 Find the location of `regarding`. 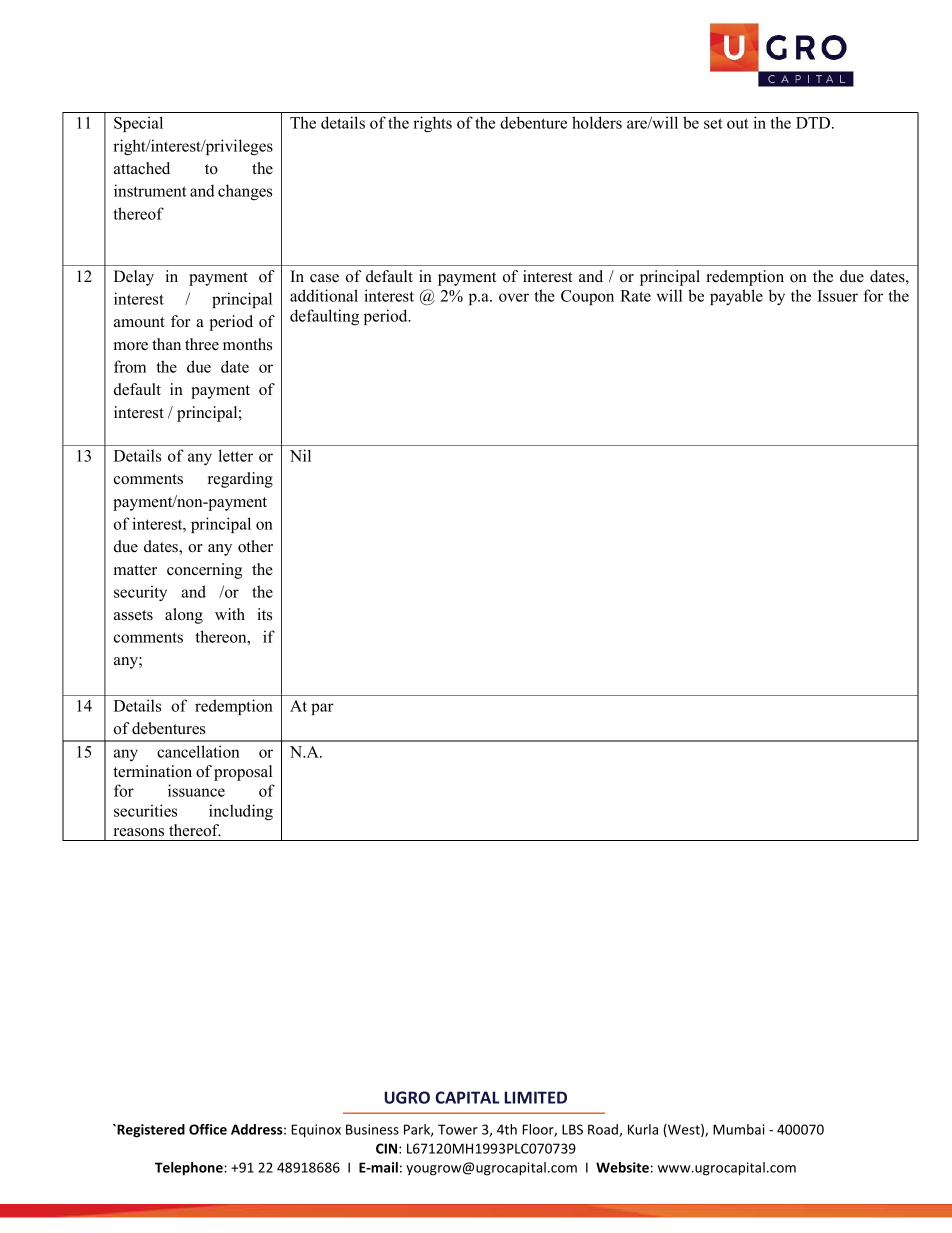

regarding is located at coordinates (240, 480).
